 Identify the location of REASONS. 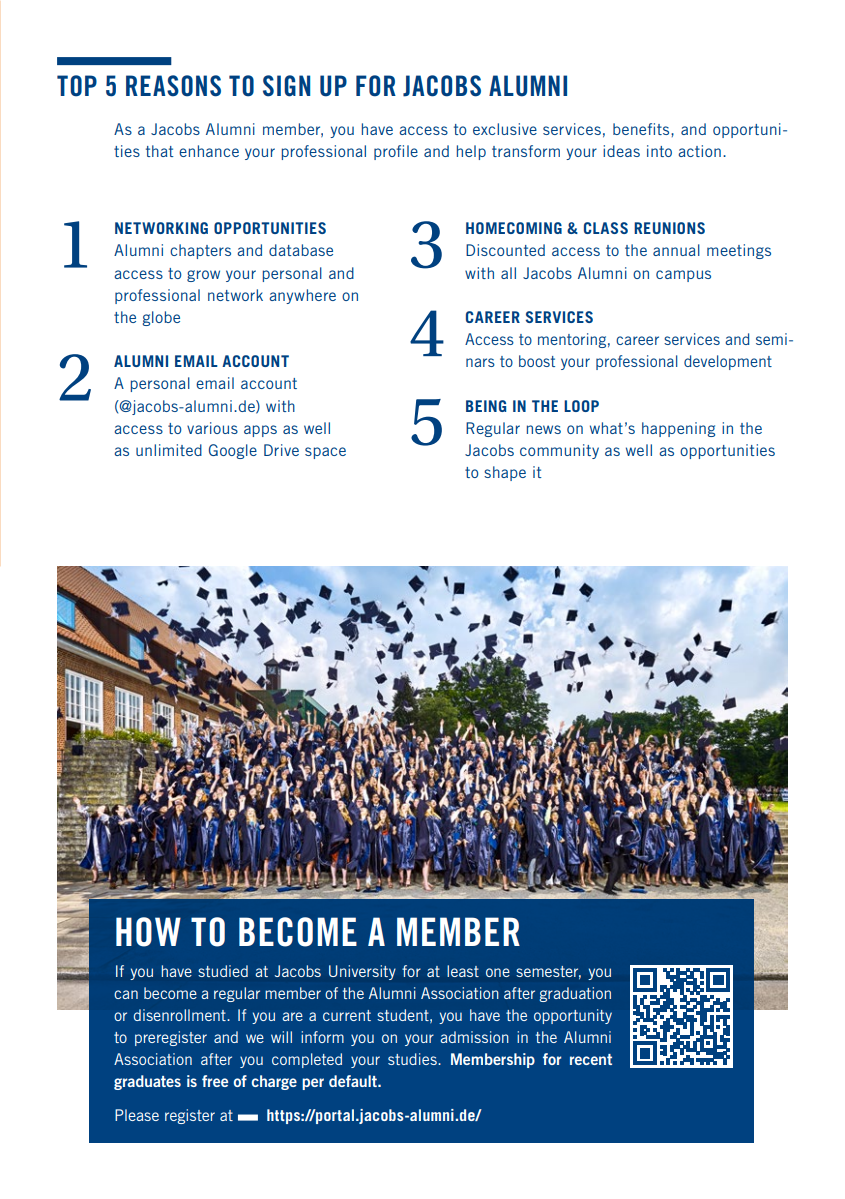
(173, 86).
